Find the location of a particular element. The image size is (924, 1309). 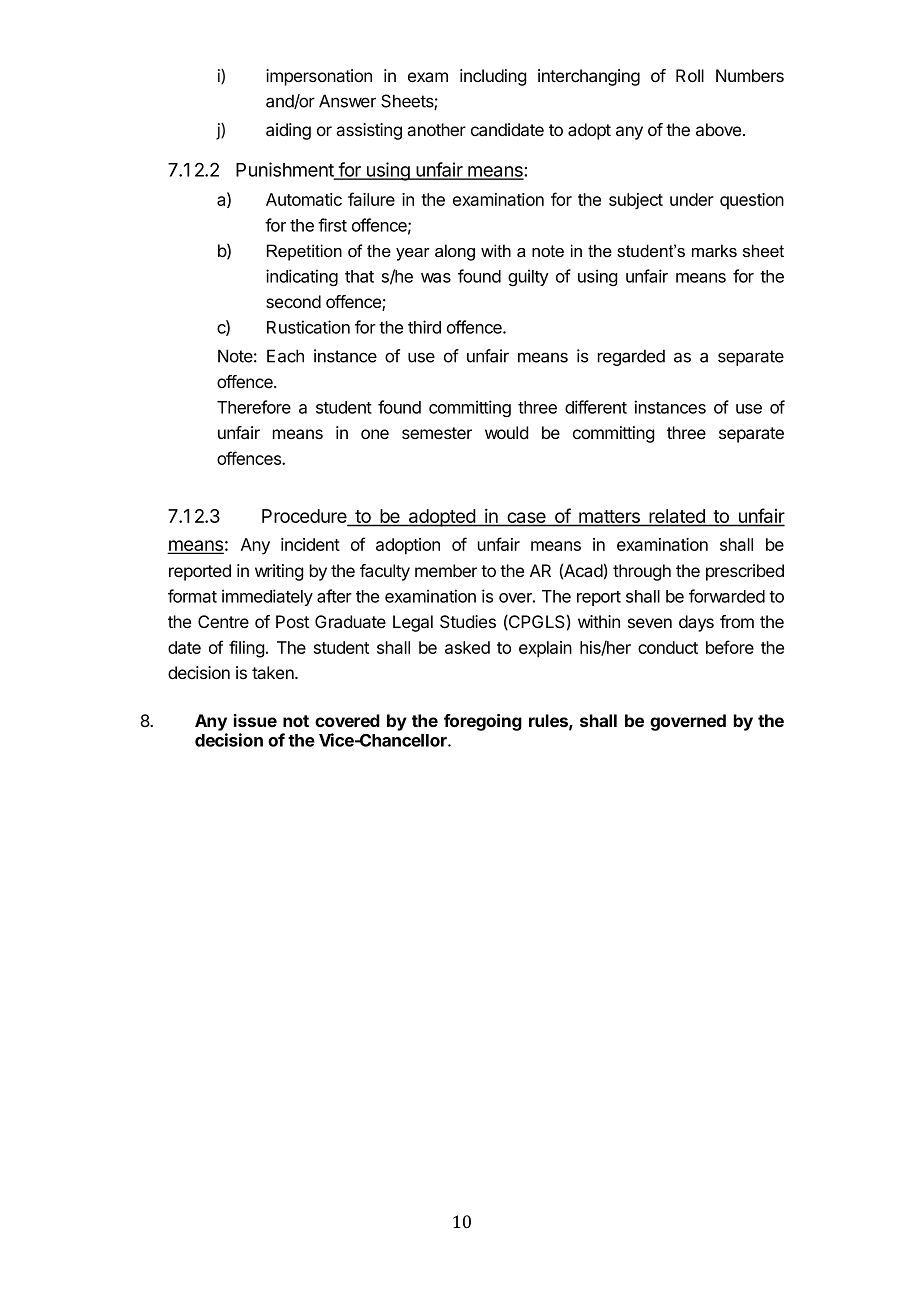

impersonation is located at coordinates (319, 77).
